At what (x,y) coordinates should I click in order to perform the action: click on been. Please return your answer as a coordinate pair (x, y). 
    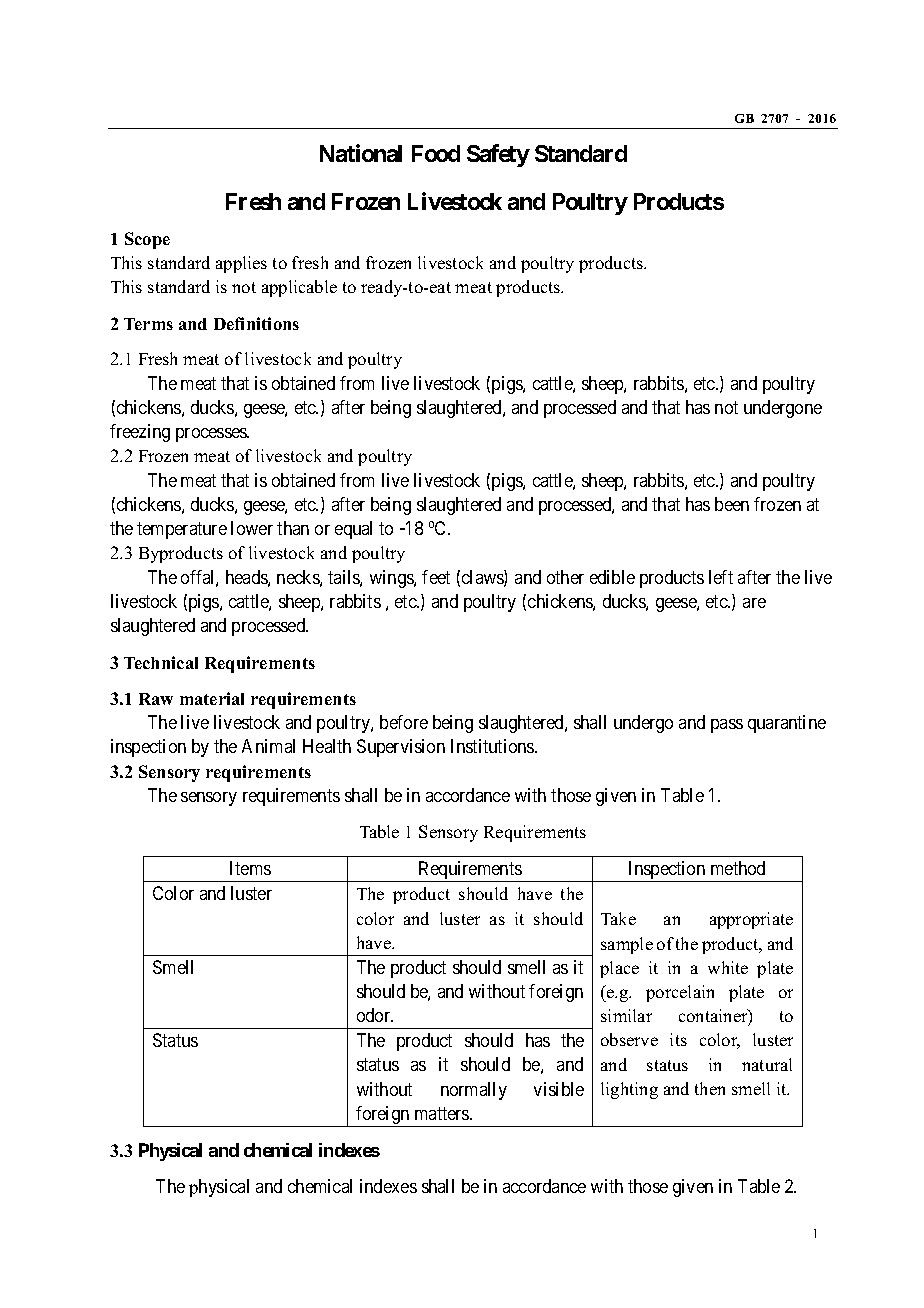
    Looking at the image, I should click on (732, 504).
